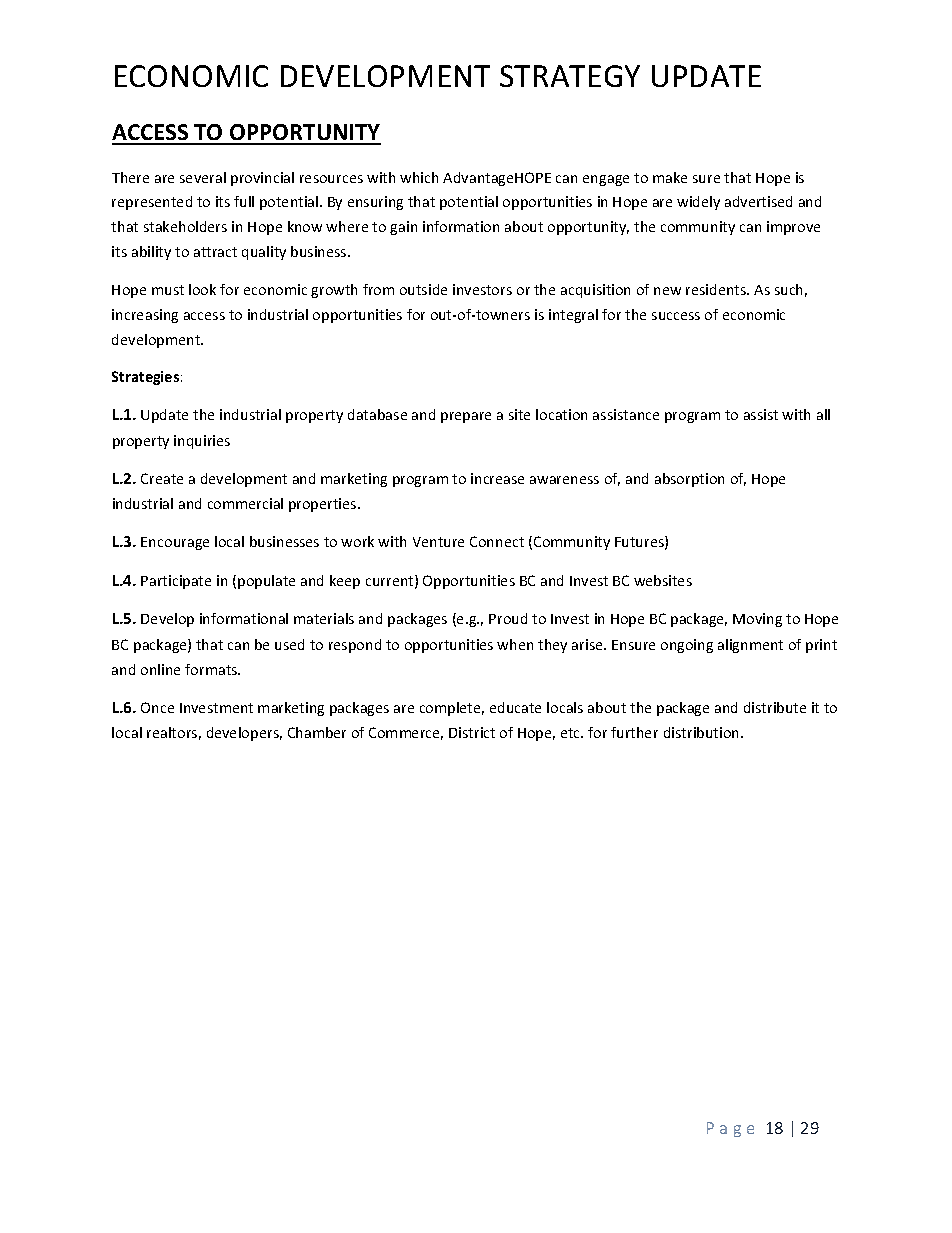 This image has height=1233, width=952. What do you see at coordinates (203, 177) in the image?
I see `several` at bounding box center [203, 177].
